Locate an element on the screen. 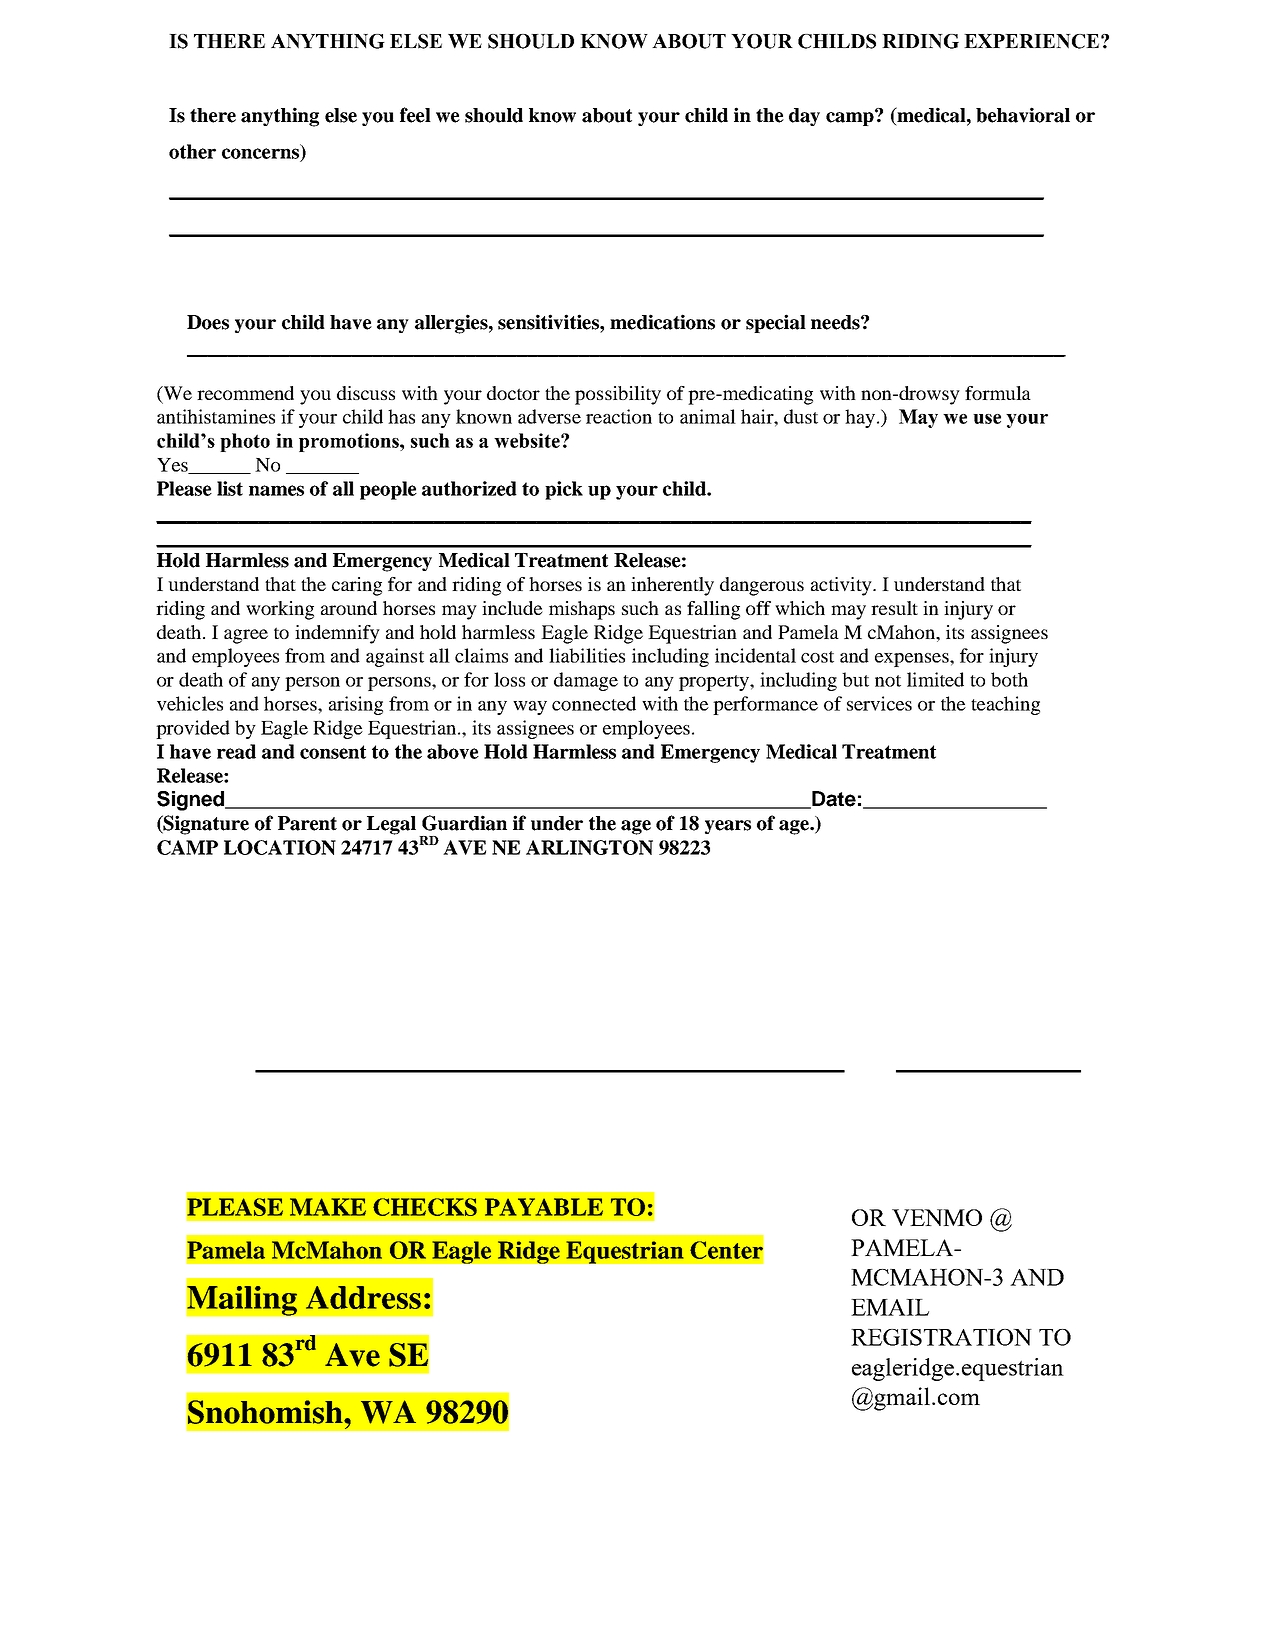  concerns is located at coordinates (260, 153).
